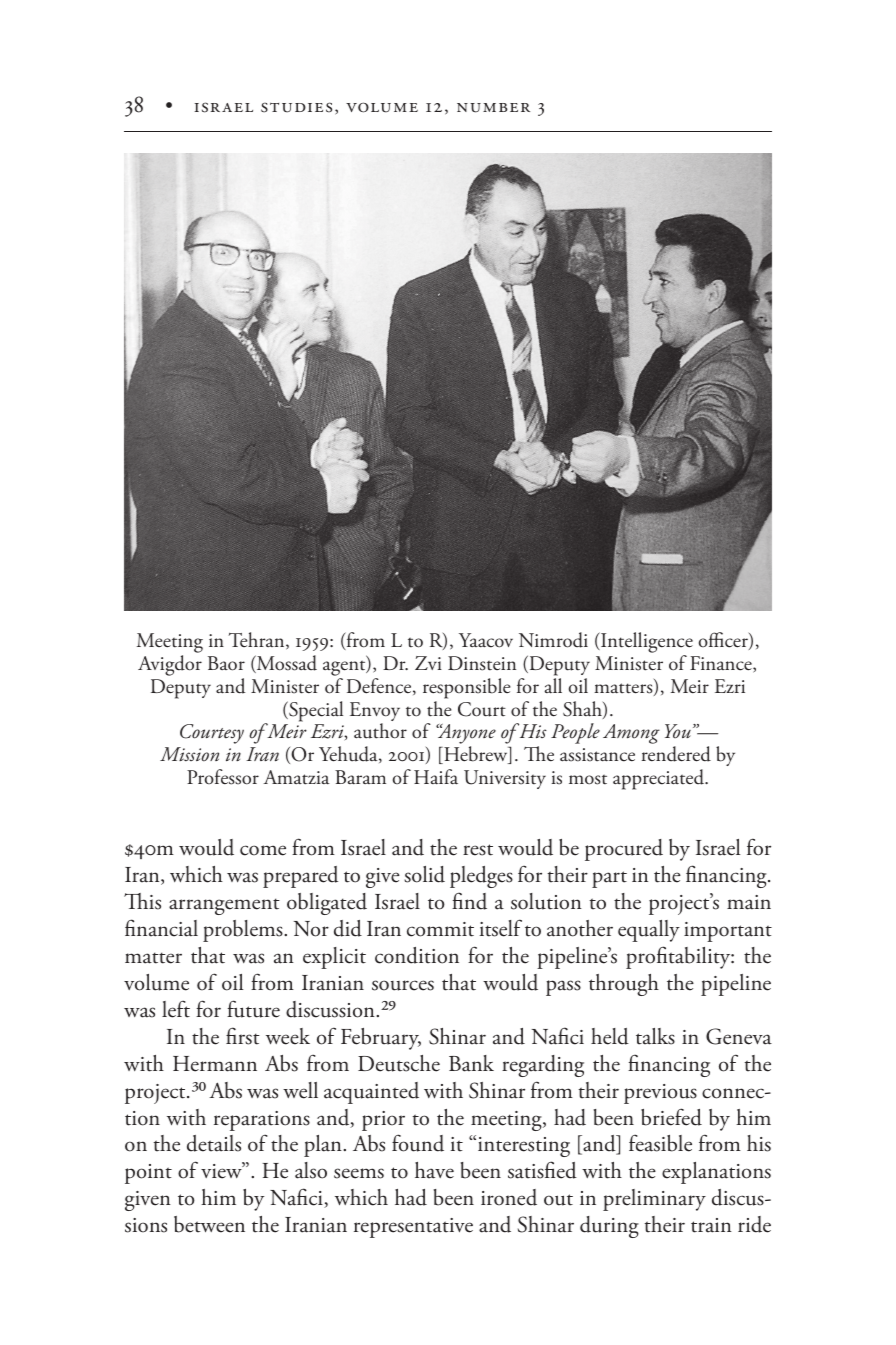  Describe the element at coordinates (428, 663) in the document. I see `Zvi` at that location.
